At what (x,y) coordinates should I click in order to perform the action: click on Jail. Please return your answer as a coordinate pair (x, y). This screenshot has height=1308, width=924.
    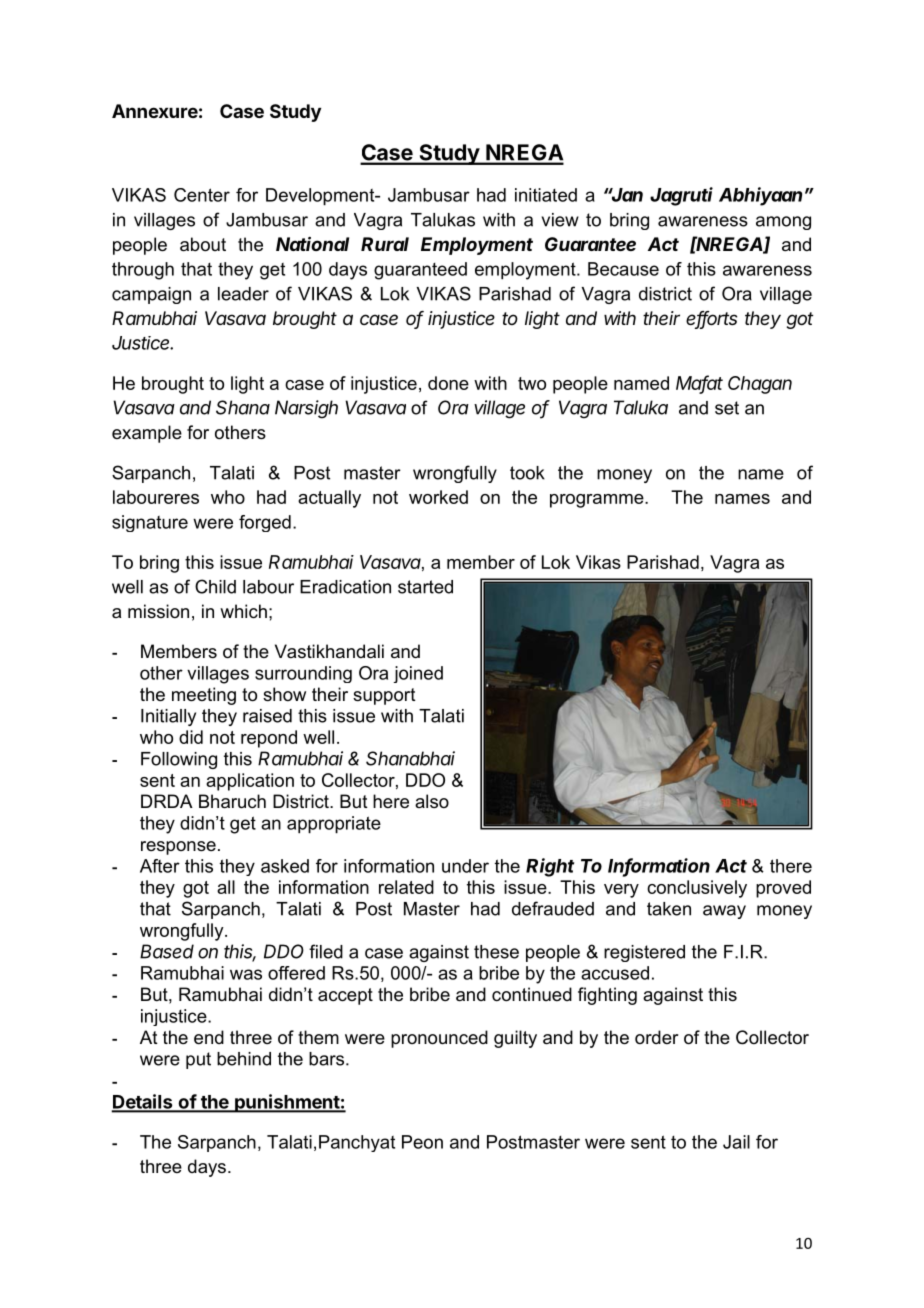
    Looking at the image, I should click on (736, 1142).
